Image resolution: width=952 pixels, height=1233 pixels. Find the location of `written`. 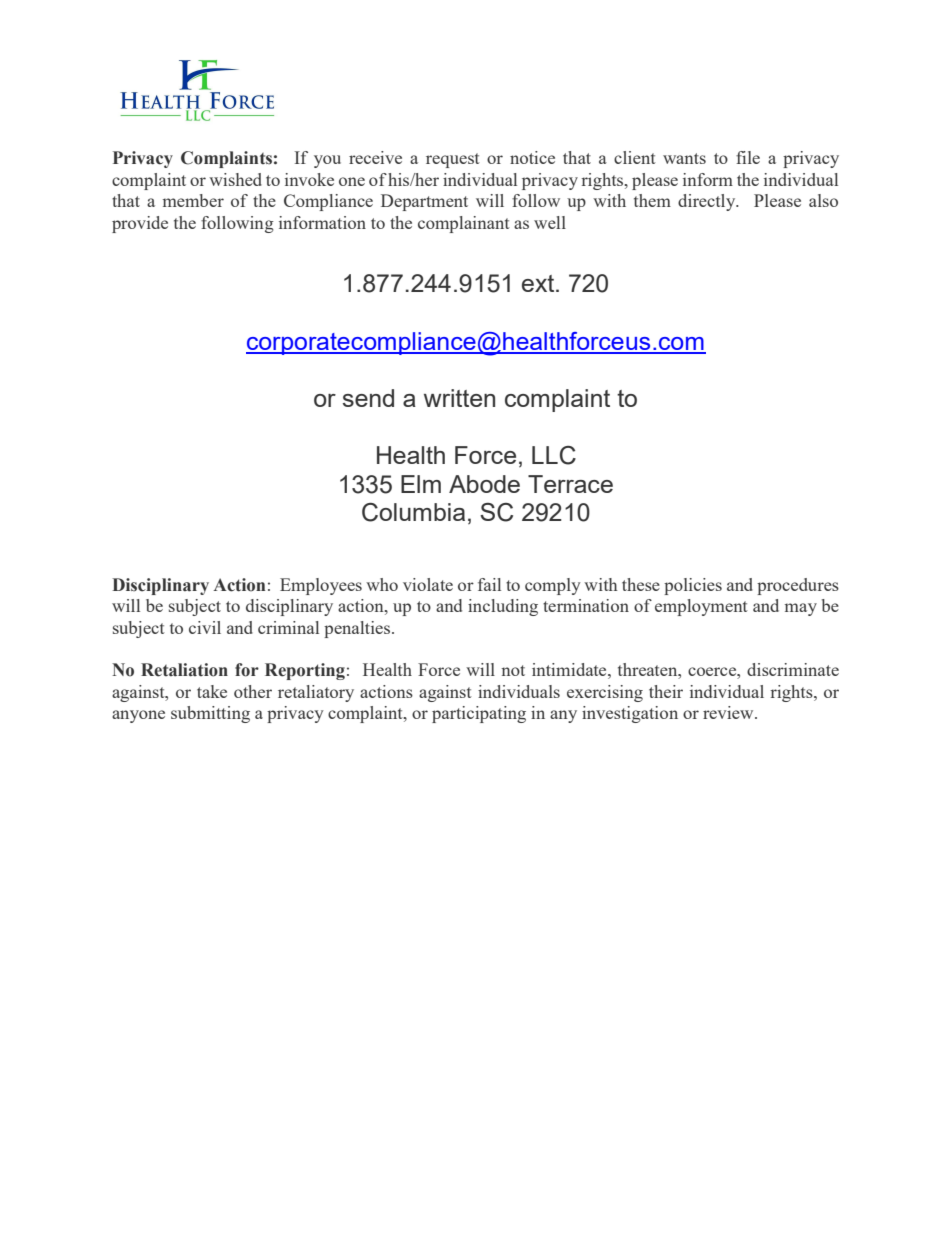

written is located at coordinates (459, 398).
